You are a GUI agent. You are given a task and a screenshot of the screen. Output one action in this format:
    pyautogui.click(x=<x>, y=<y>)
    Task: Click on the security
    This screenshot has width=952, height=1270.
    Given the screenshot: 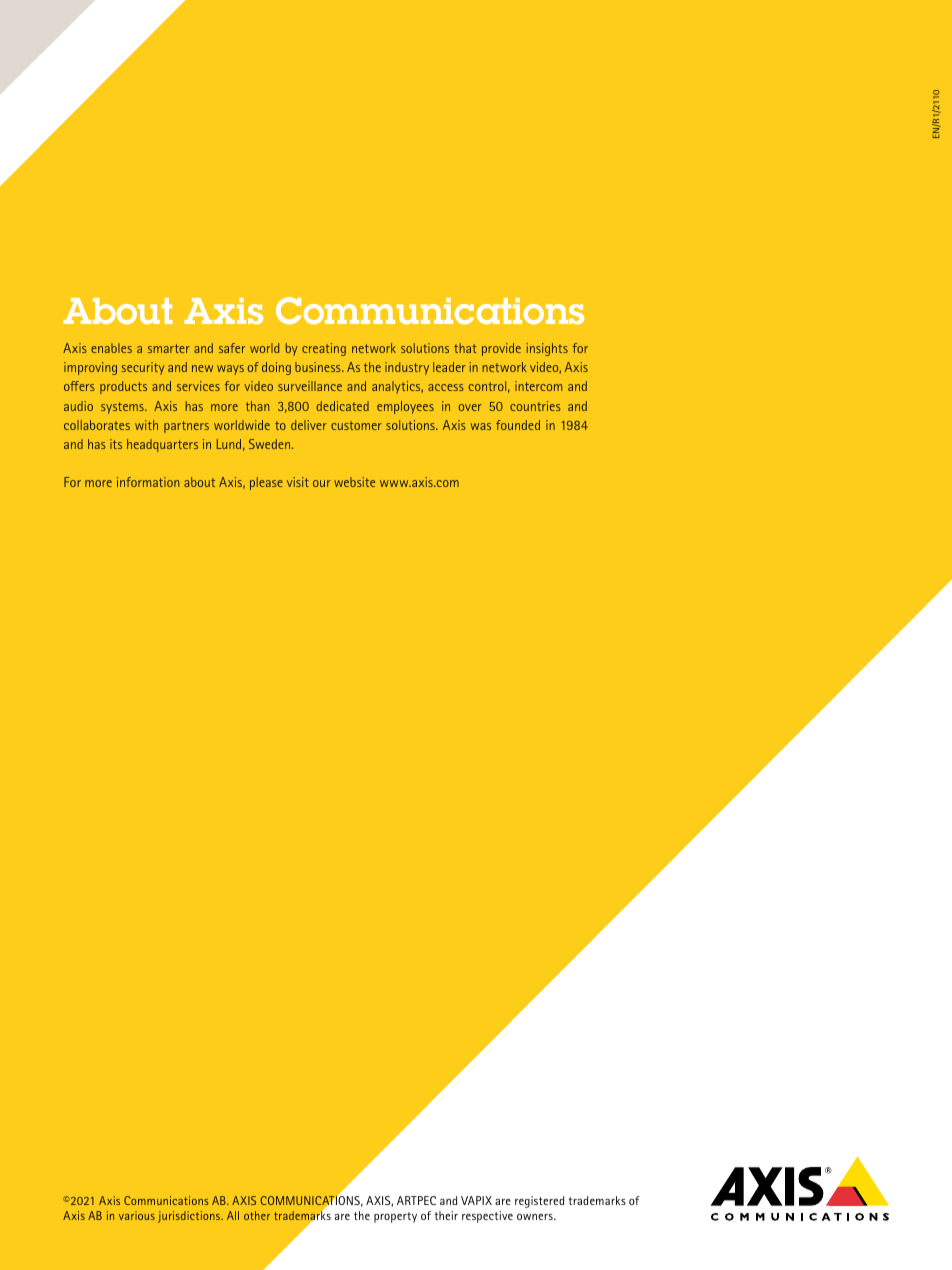 What is the action you would take?
    pyautogui.click(x=143, y=368)
